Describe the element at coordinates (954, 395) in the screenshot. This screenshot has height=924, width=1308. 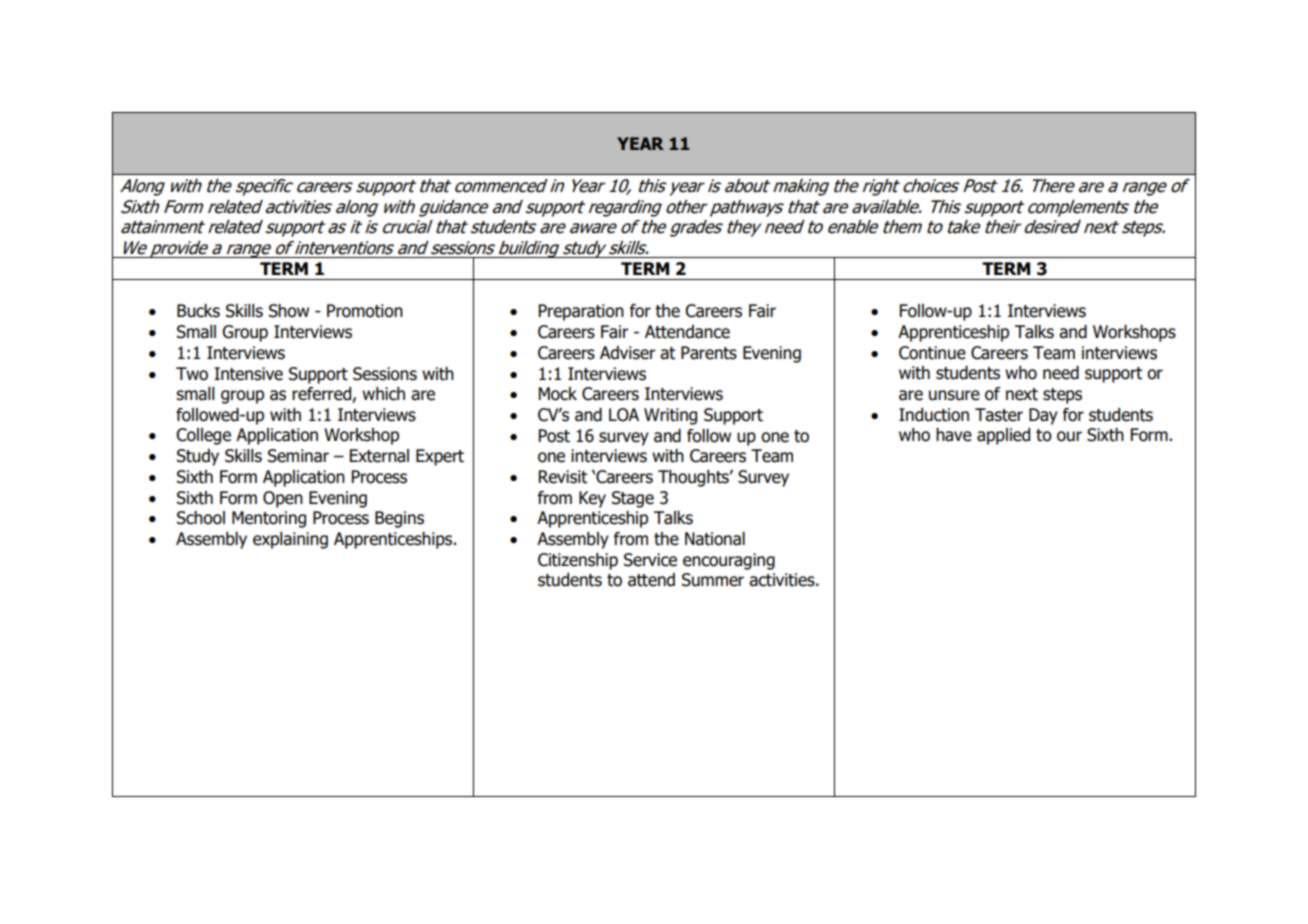
I see `unsure` at that location.
